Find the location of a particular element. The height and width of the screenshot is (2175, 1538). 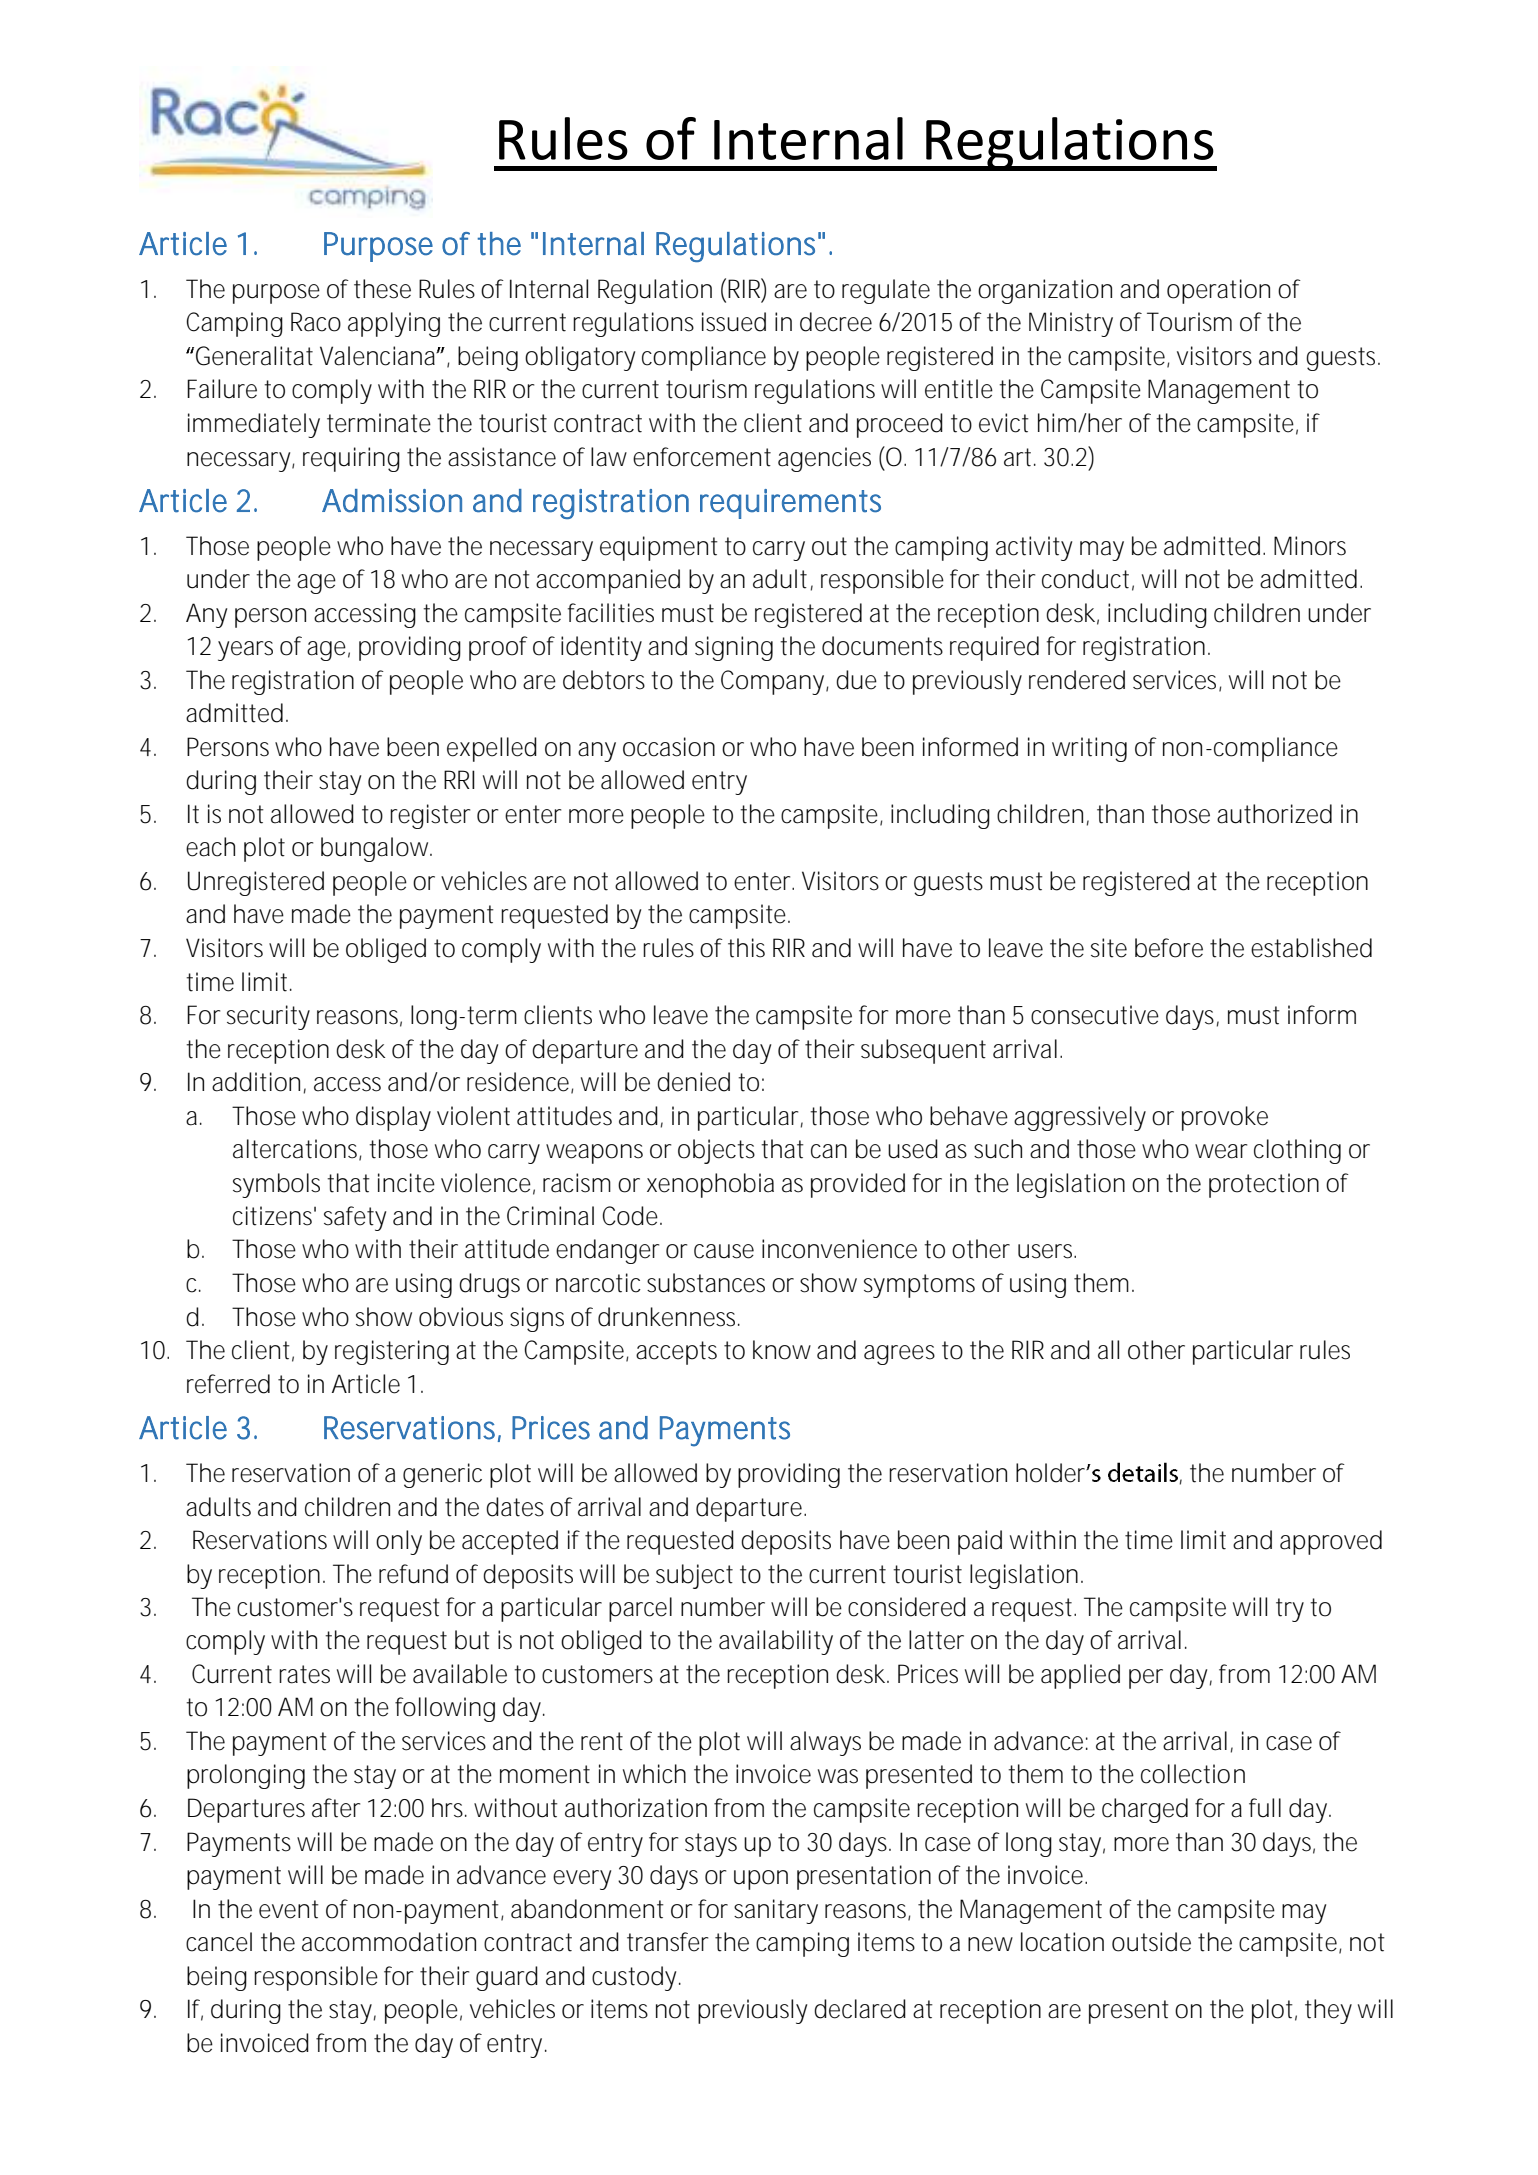

Company is located at coordinates (774, 682).
